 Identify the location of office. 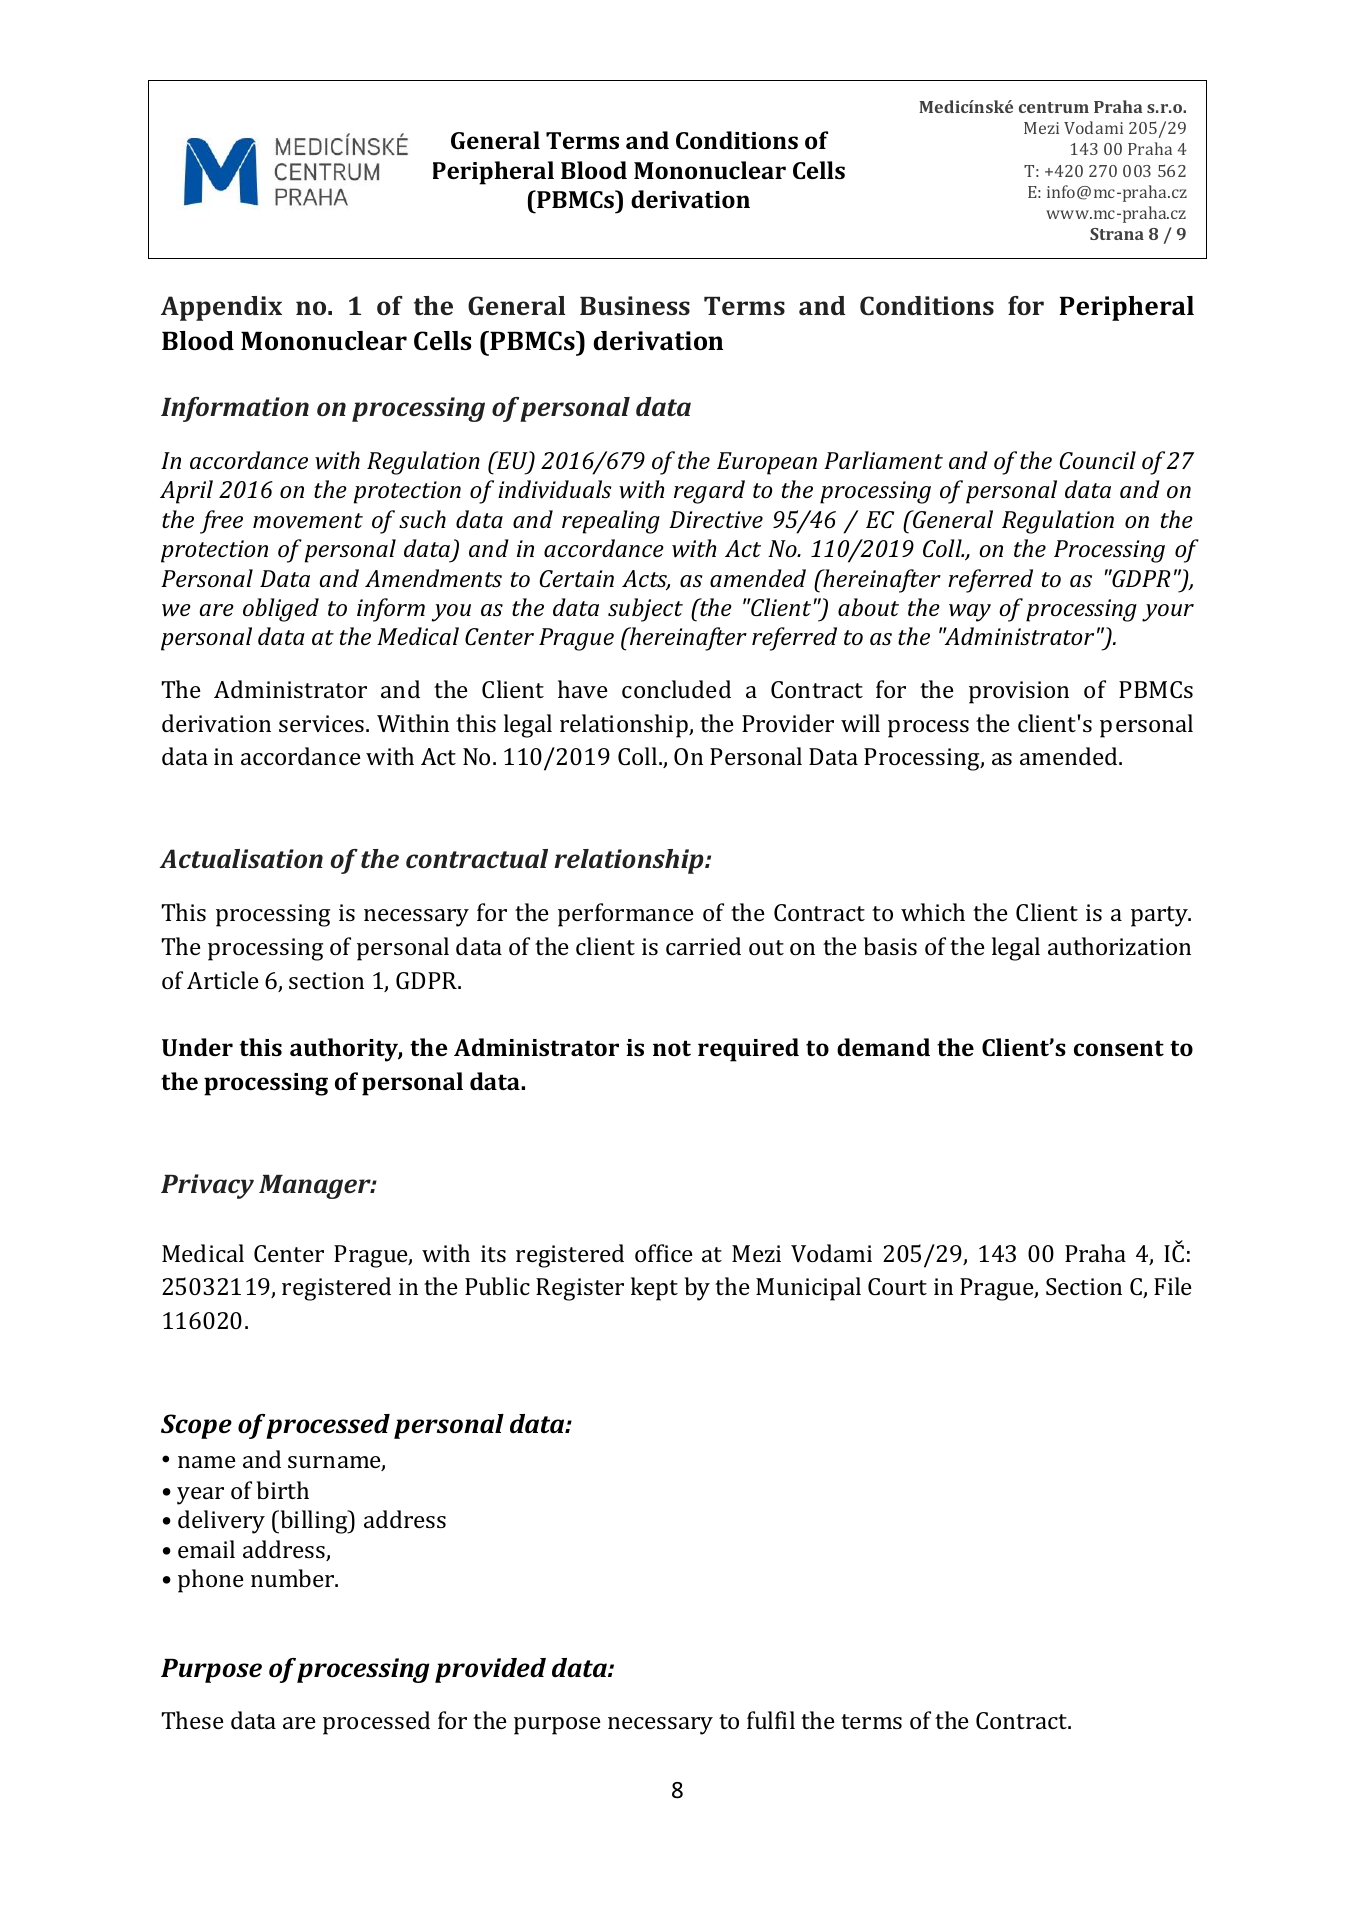
(664, 1253).
